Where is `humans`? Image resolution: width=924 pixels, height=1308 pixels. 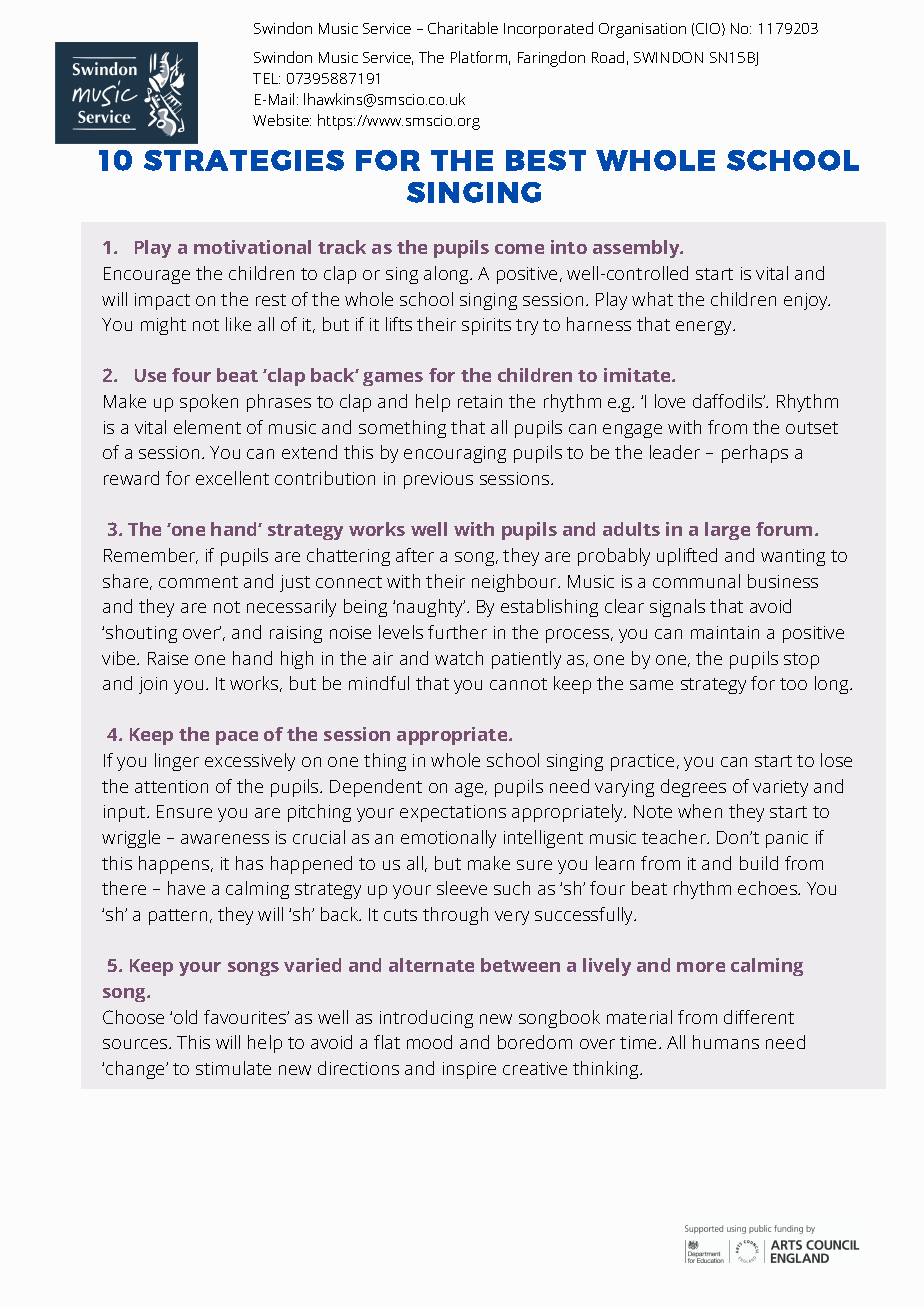
humans is located at coordinates (726, 1042).
